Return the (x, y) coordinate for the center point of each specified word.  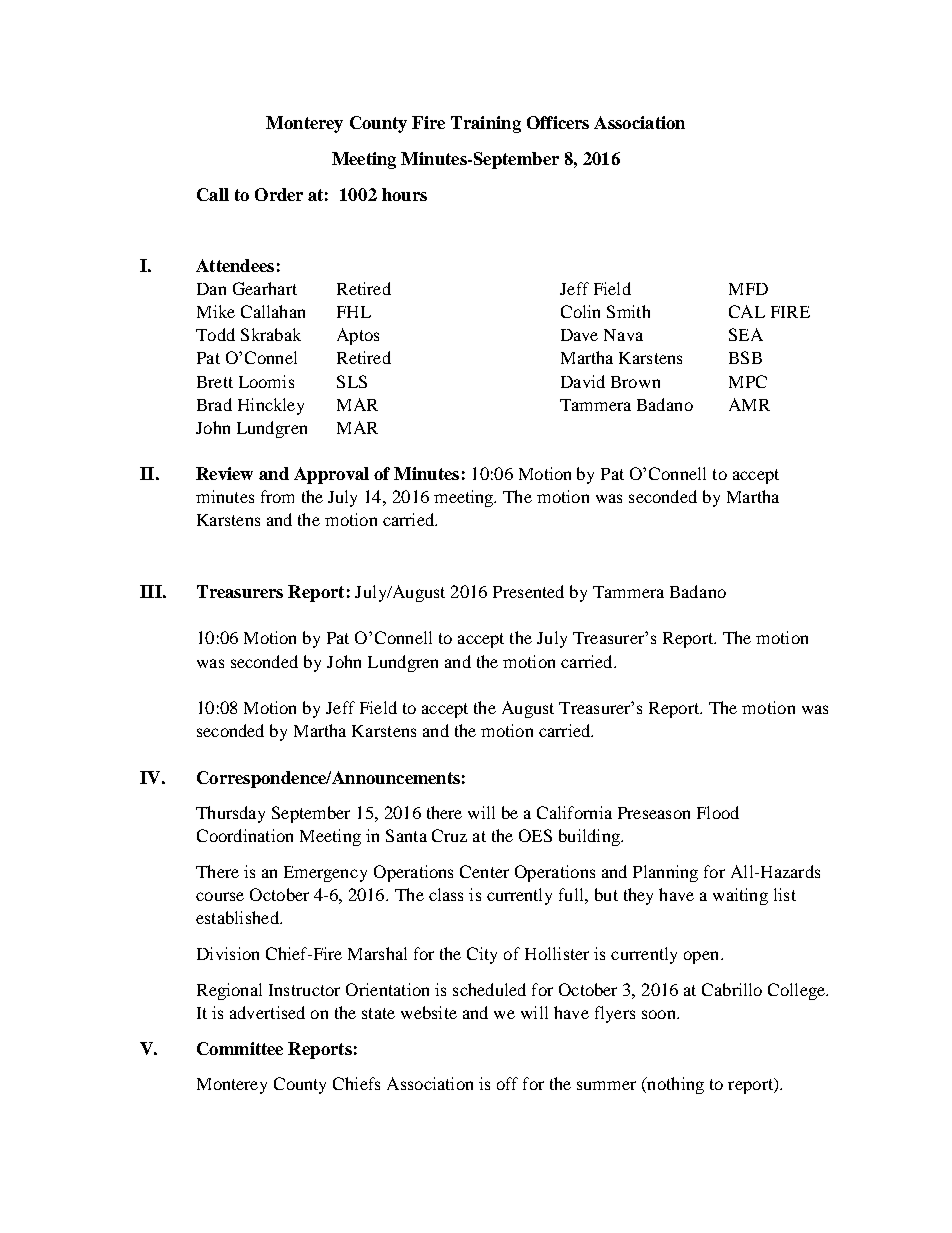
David (583, 381)
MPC (748, 381)
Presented (528, 591)
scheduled (489, 989)
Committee (240, 1048)
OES (535, 835)
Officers (558, 122)
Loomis (266, 381)
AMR (749, 404)
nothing (674, 1085)
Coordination (245, 835)
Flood (718, 812)
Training (486, 124)
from (277, 496)
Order (279, 194)
